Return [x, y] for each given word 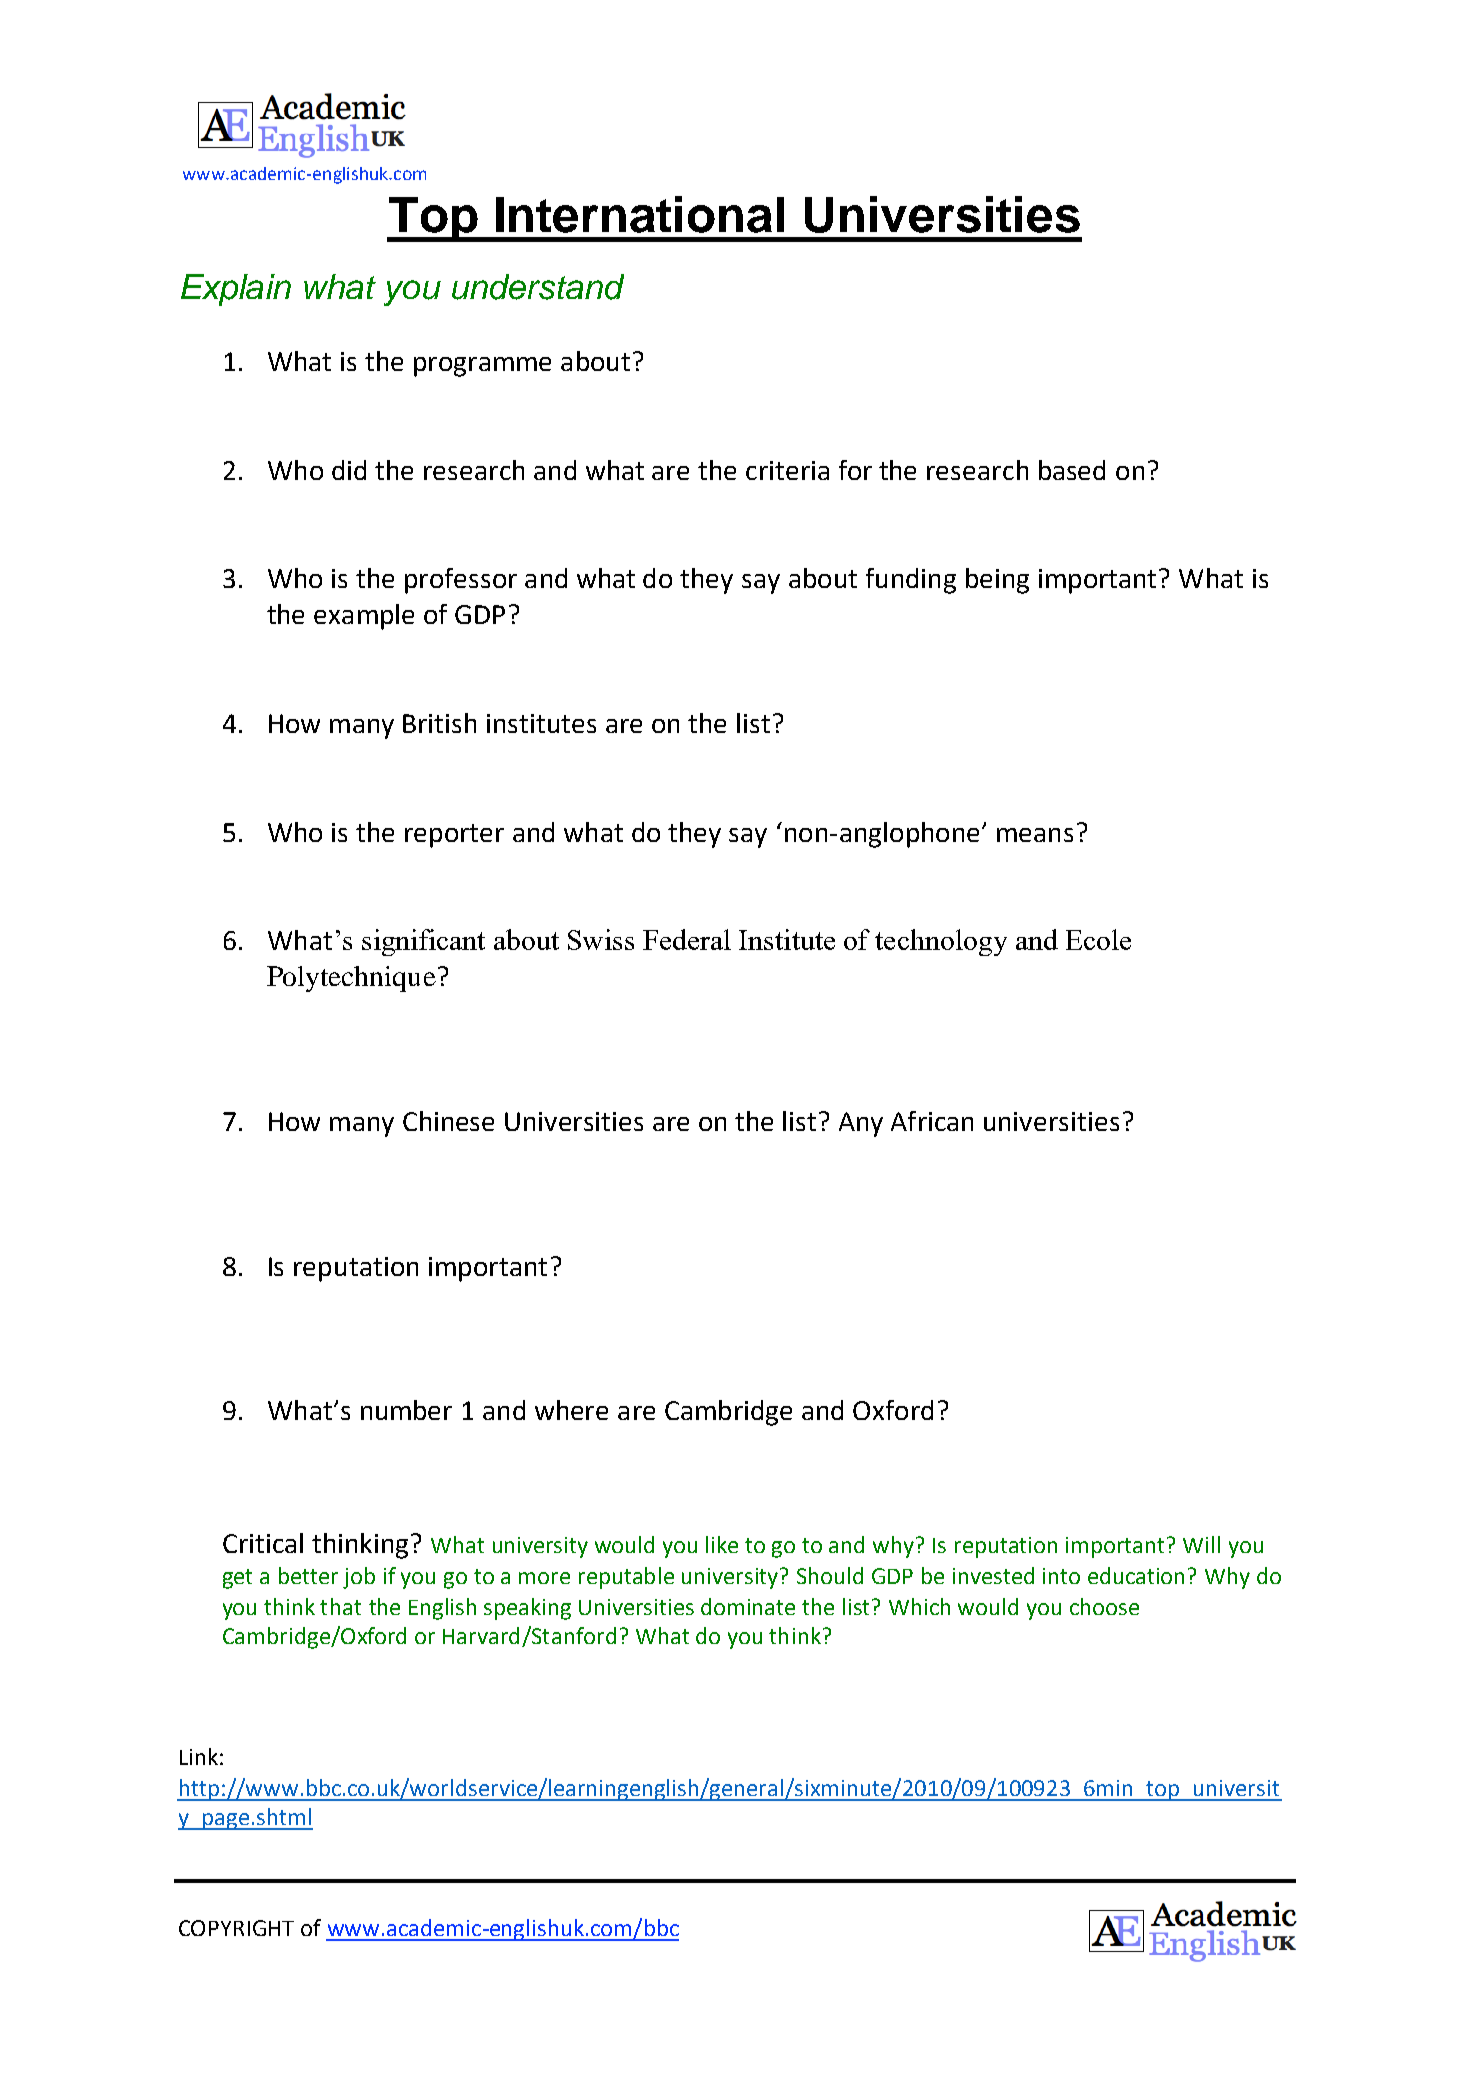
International [640, 214]
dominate [748, 1606]
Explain [236, 290]
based [1072, 470]
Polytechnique [351, 979]
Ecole [1098, 939]
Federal [687, 939]
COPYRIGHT [236, 1928]
